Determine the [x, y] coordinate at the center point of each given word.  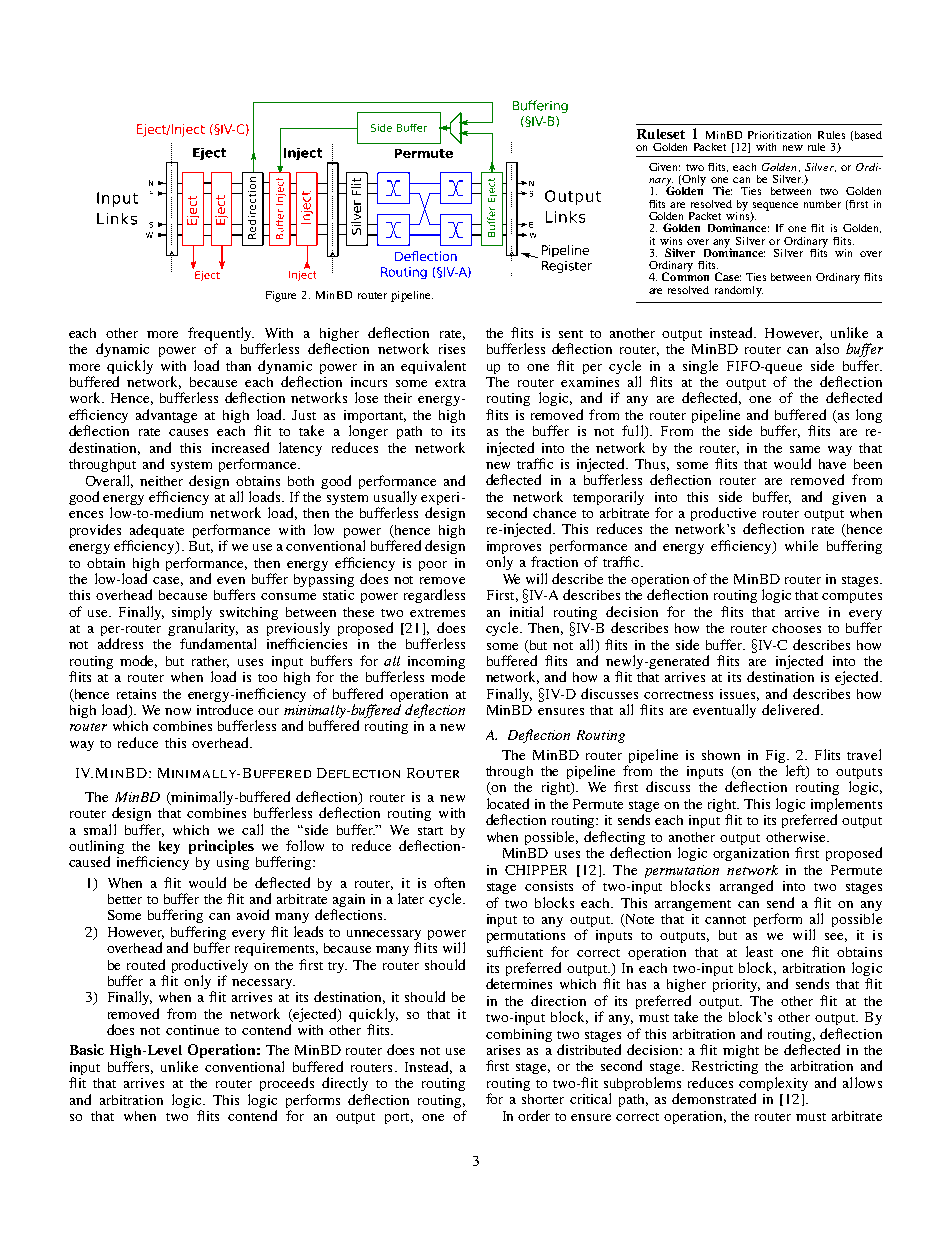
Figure [281, 296]
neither [161, 481]
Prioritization [779, 135]
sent [571, 334]
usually [395, 499]
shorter [543, 1099]
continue [192, 1030]
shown [721, 755]
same [805, 449]
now [178, 711]
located [508, 803]
